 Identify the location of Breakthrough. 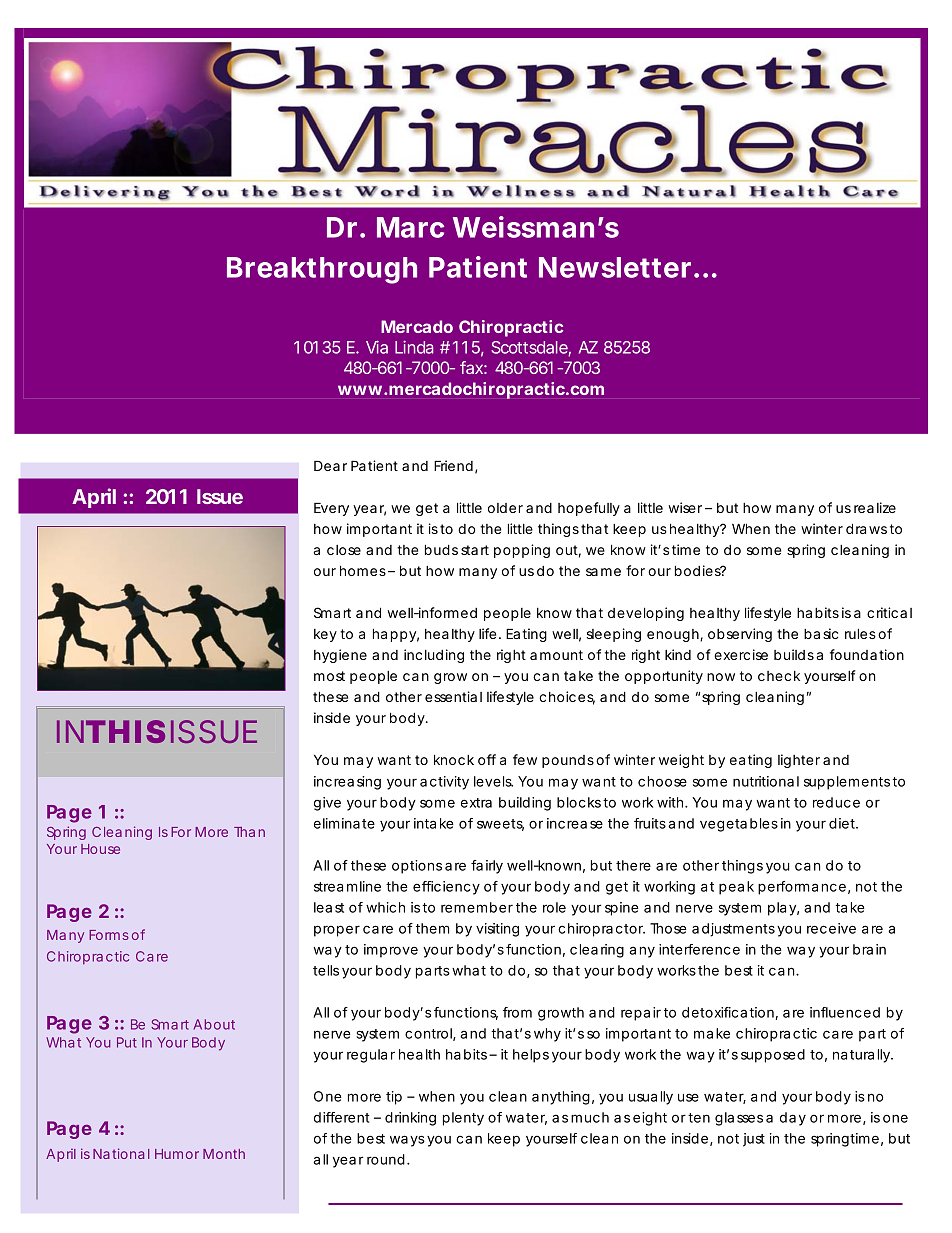
(322, 270).
